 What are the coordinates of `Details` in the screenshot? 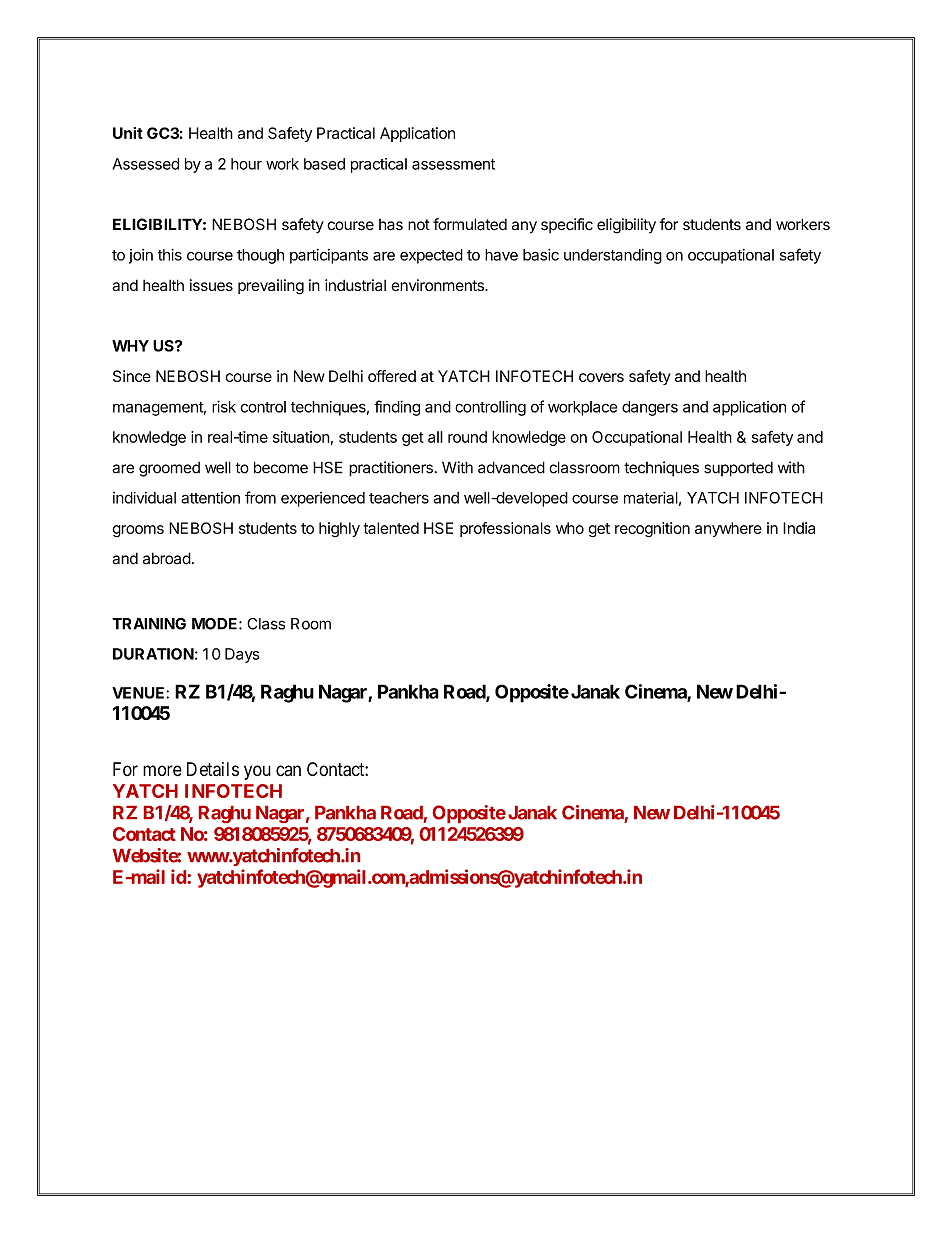 It's located at (213, 769).
